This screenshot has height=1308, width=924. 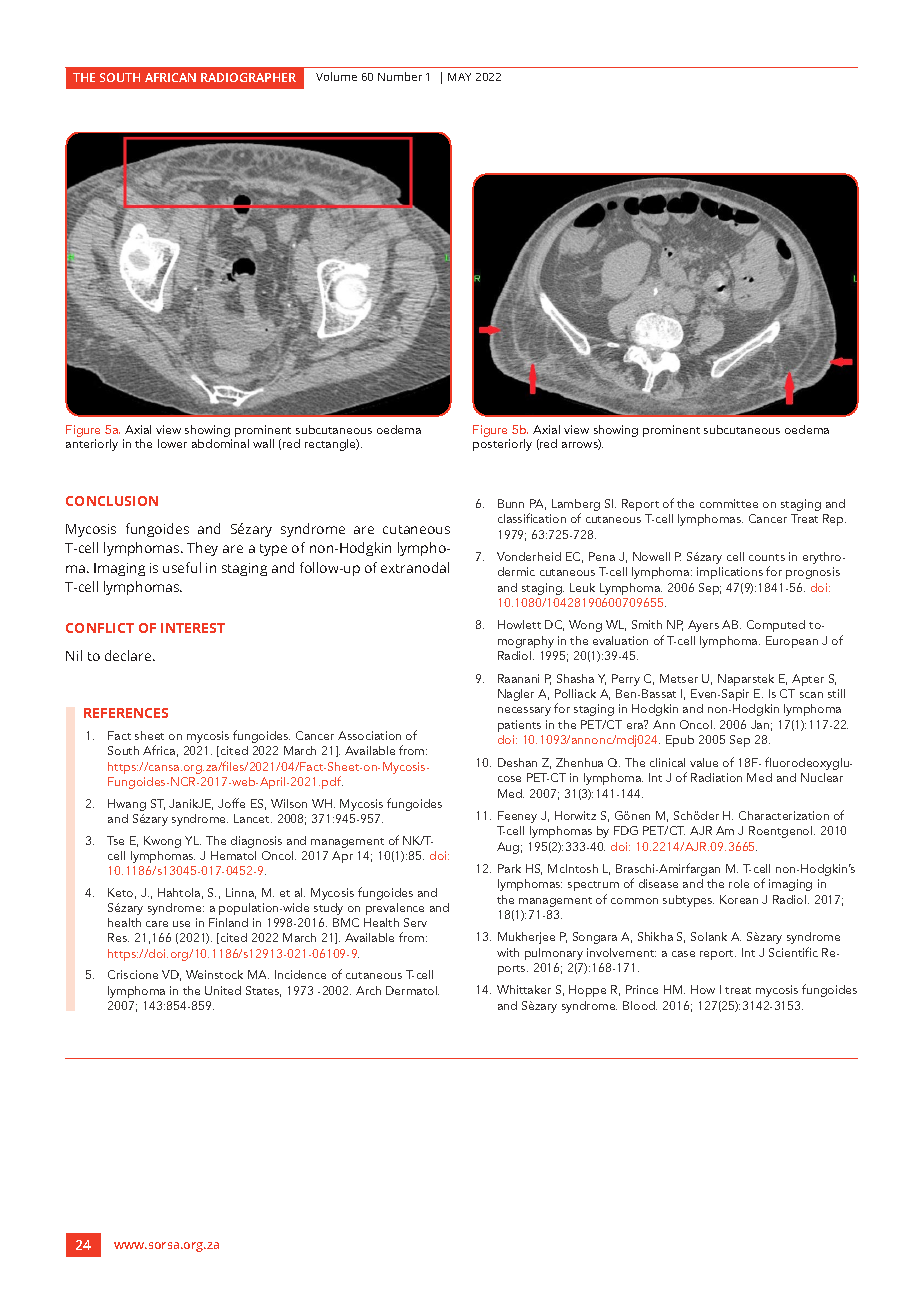 What do you see at coordinates (223, 990) in the screenshot?
I see `United` at bounding box center [223, 990].
